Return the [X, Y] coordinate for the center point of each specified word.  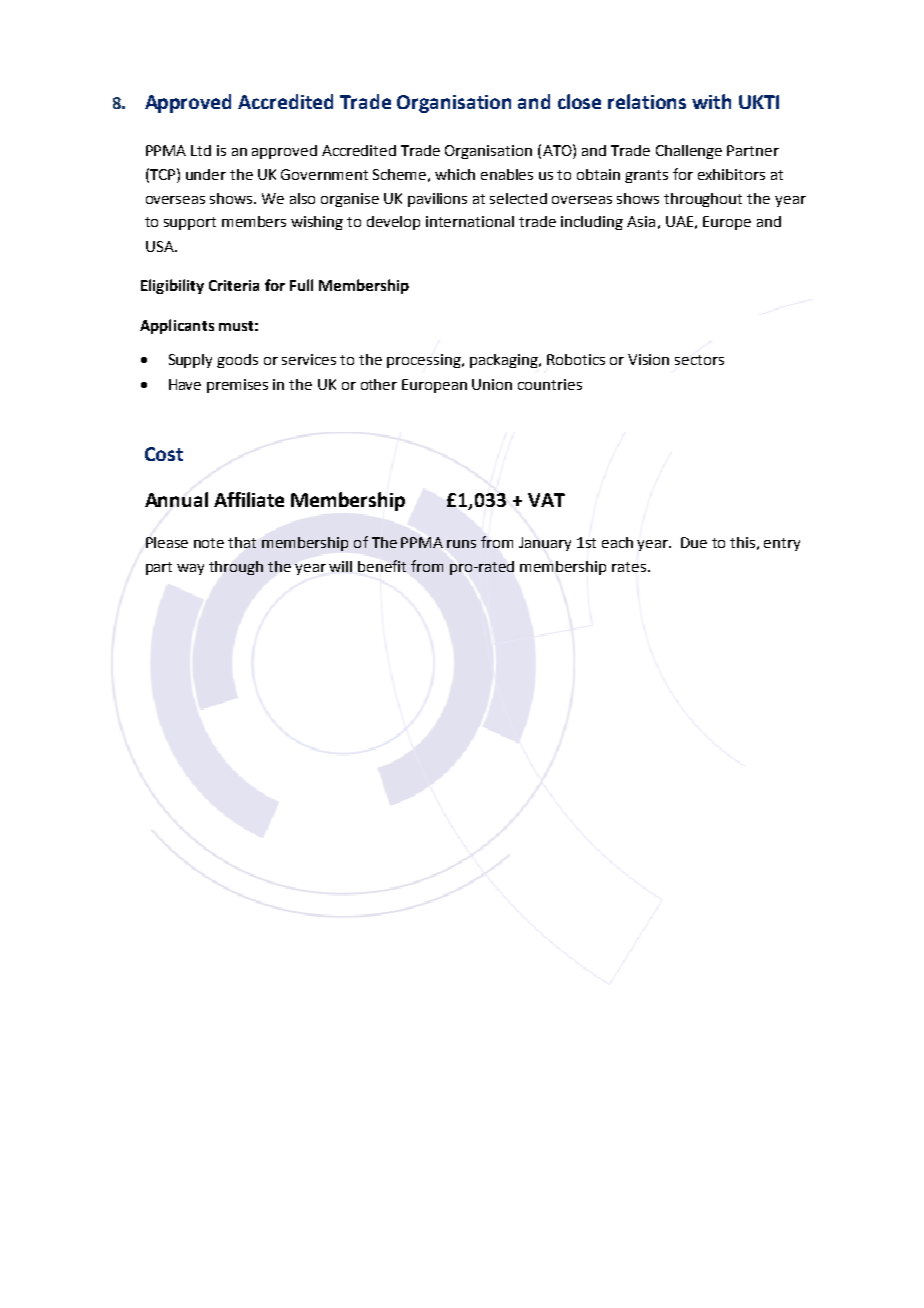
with [711, 101]
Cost [164, 454]
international [470, 221]
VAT [546, 500]
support [190, 223]
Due [694, 542]
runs [461, 544]
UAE [679, 221]
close [579, 101]
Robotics [576, 359]
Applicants [177, 326]
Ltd [201, 150]
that [242, 542]
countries [550, 384]
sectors [699, 360]
